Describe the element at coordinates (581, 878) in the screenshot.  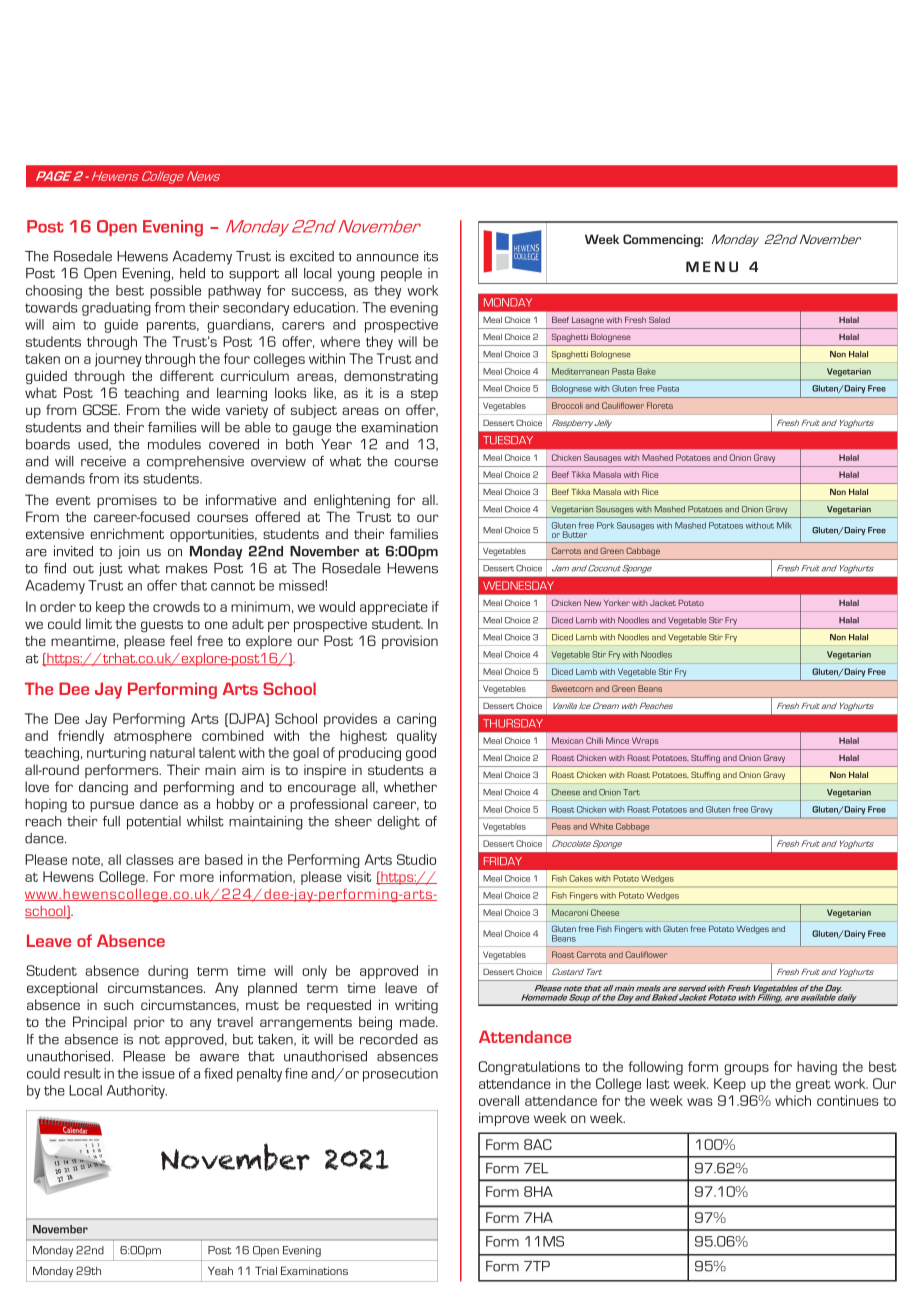
I see `Cakes` at that location.
